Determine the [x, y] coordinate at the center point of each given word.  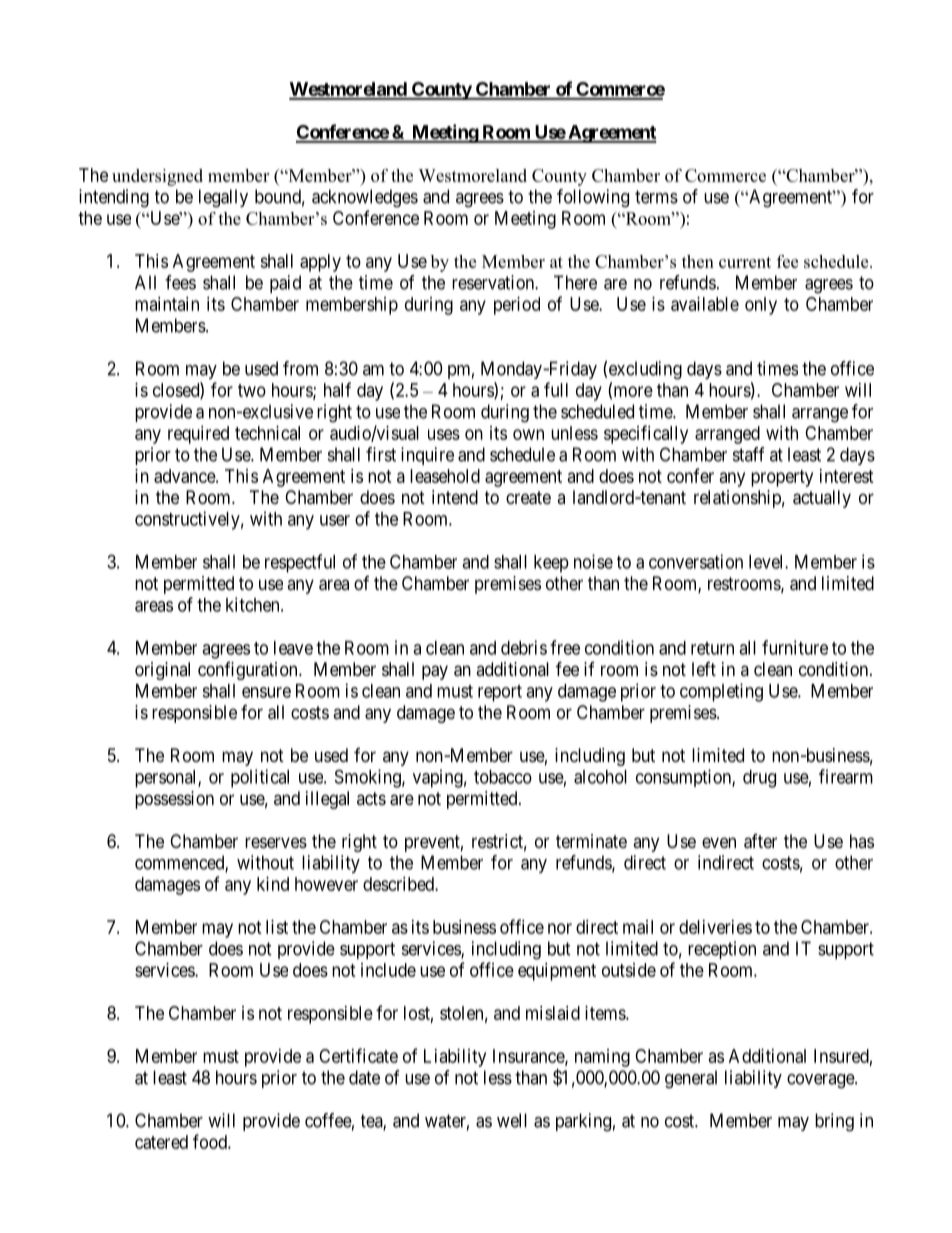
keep [551, 564]
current [745, 262]
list [277, 927]
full [556, 389]
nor [560, 928]
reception [722, 950]
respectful [300, 563]
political [260, 778]
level [767, 562]
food [211, 1141]
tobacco [503, 777]
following [593, 198]
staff [749, 454]
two [252, 390]
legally [223, 198]
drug [759, 779]
